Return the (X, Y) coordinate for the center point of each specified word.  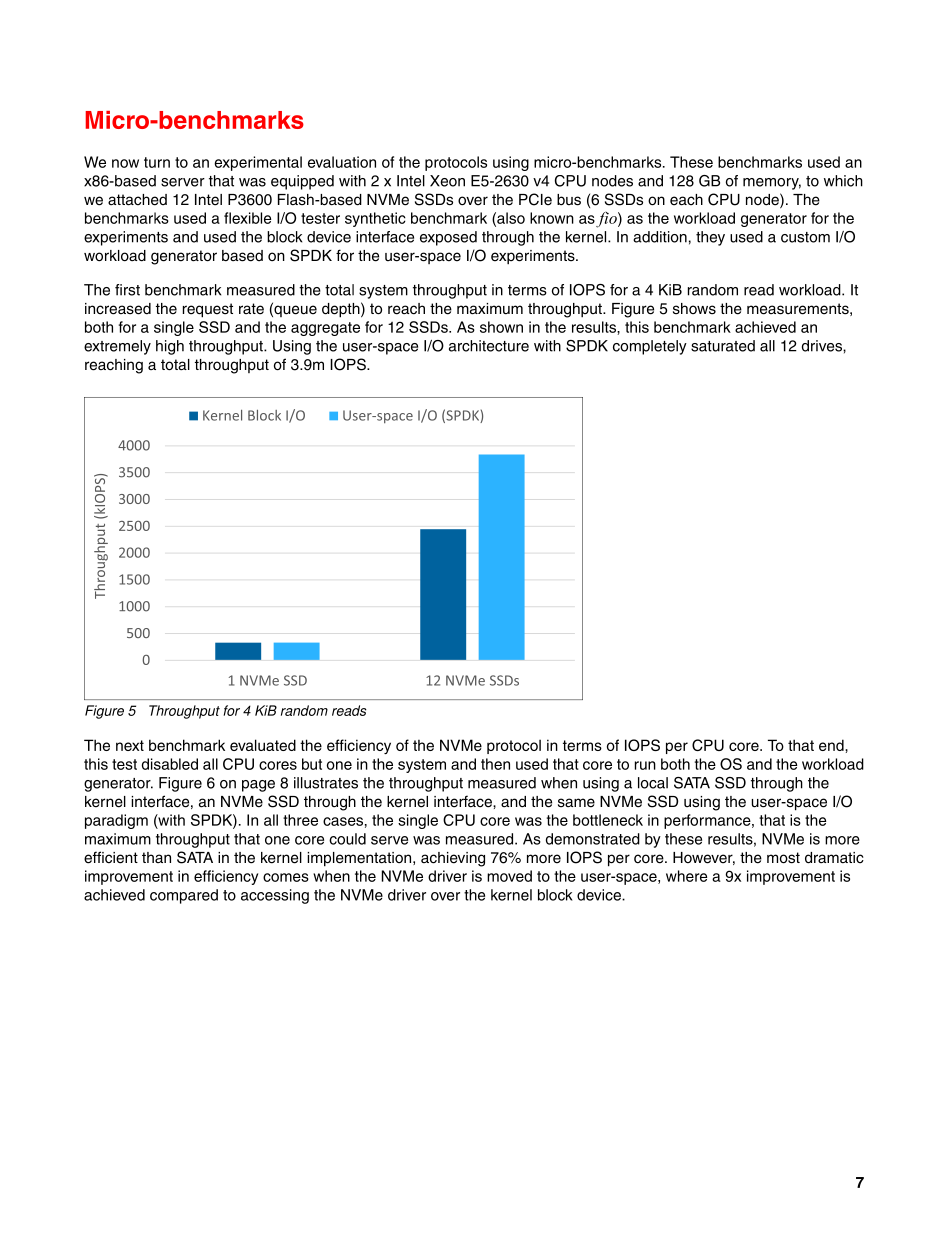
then (495, 764)
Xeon (447, 181)
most (783, 858)
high (170, 347)
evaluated (263, 745)
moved (509, 876)
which (843, 181)
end (832, 745)
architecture (489, 346)
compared (184, 896)
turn (157, 162)
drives (823, 346)
